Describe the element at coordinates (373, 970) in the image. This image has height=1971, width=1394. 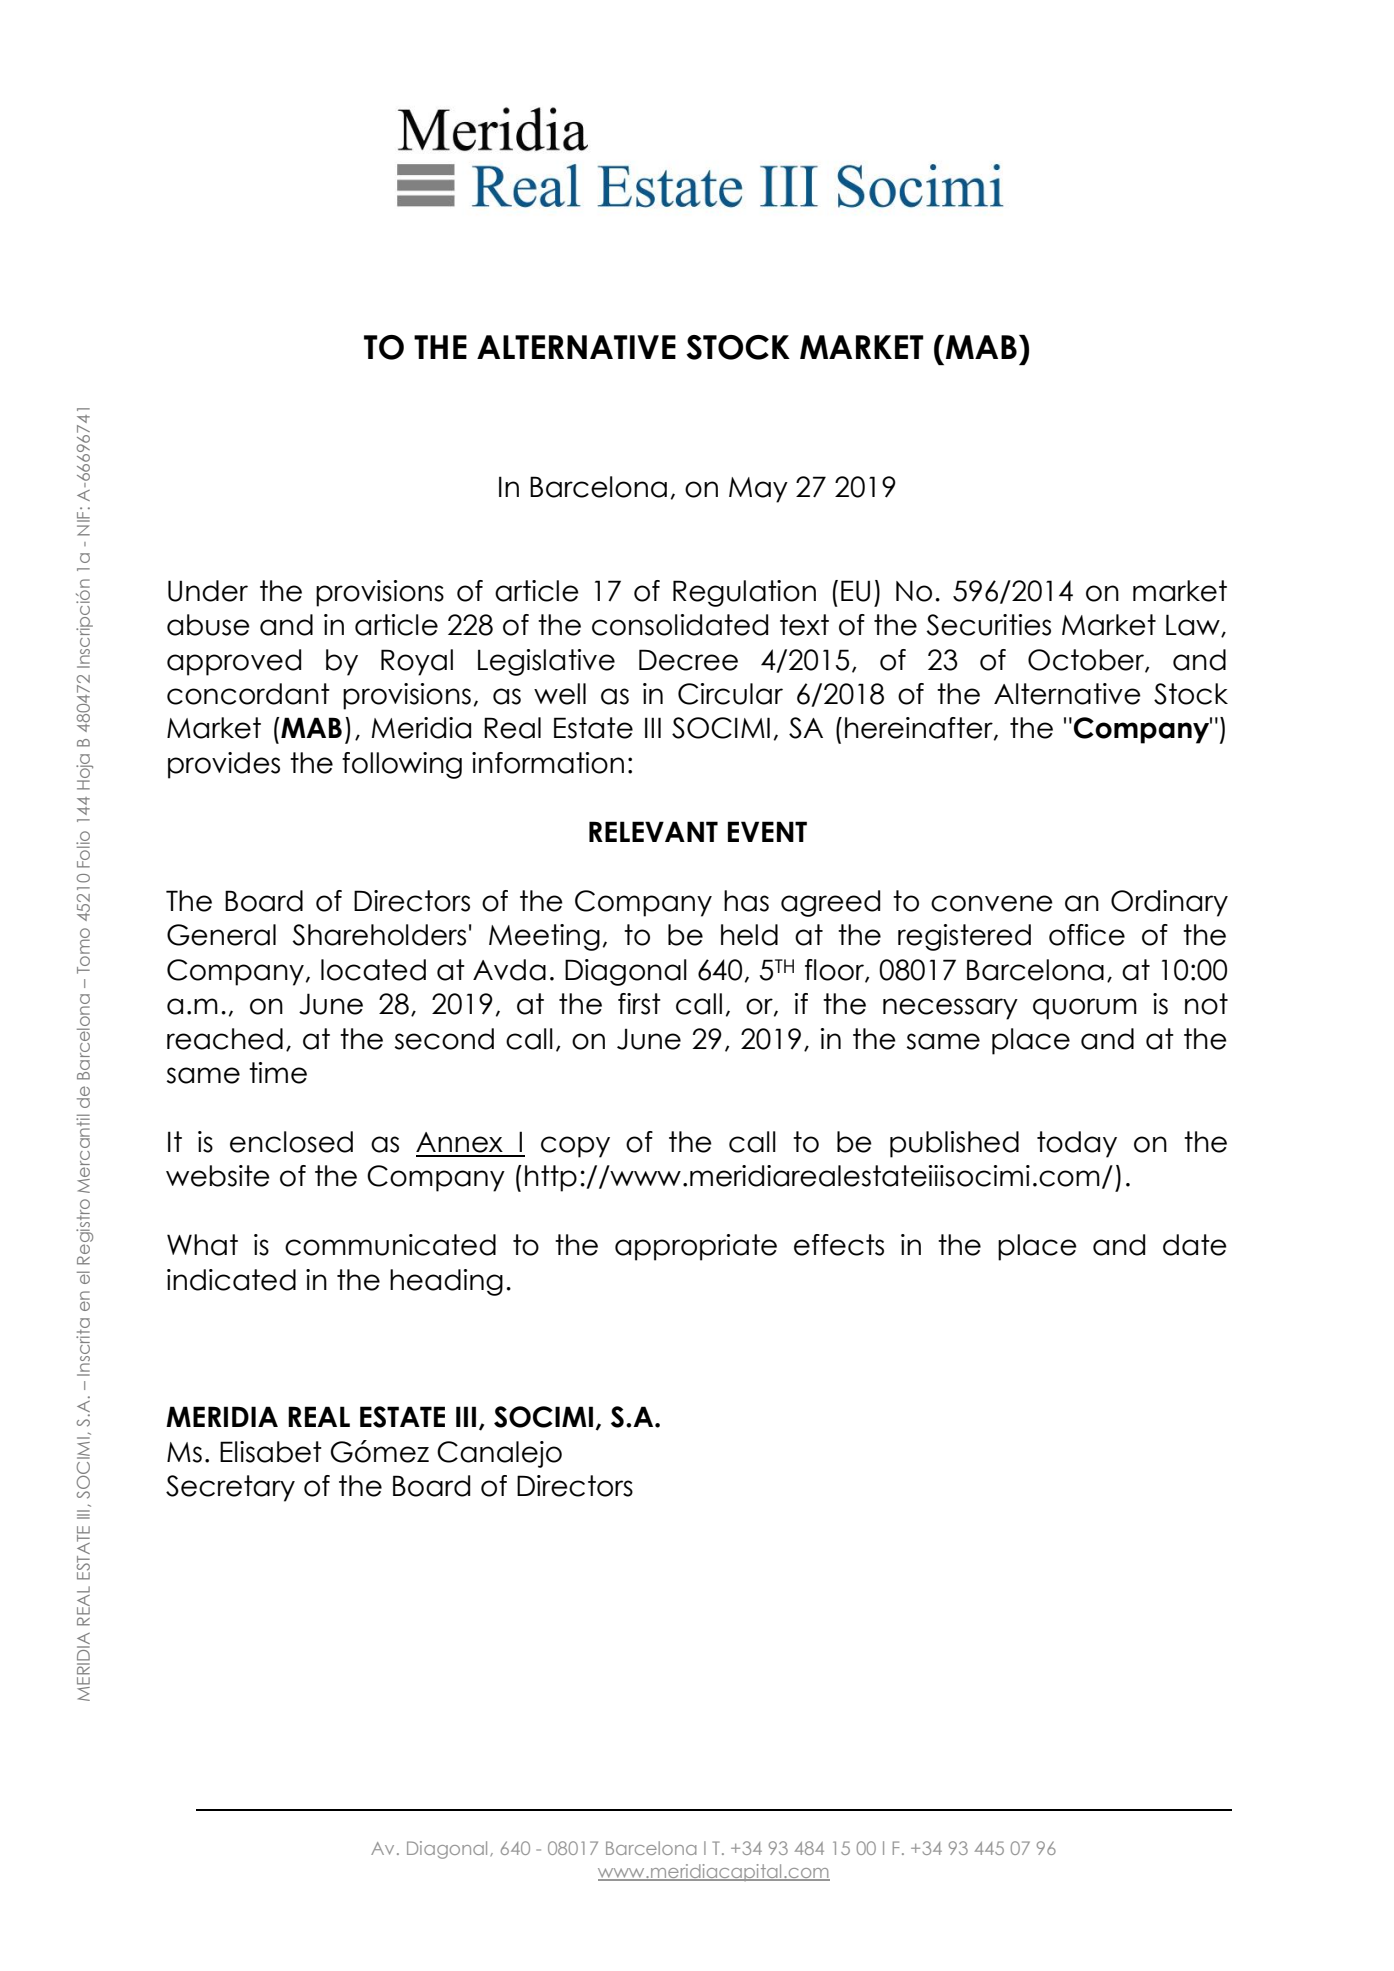
I see `located` at that location.
